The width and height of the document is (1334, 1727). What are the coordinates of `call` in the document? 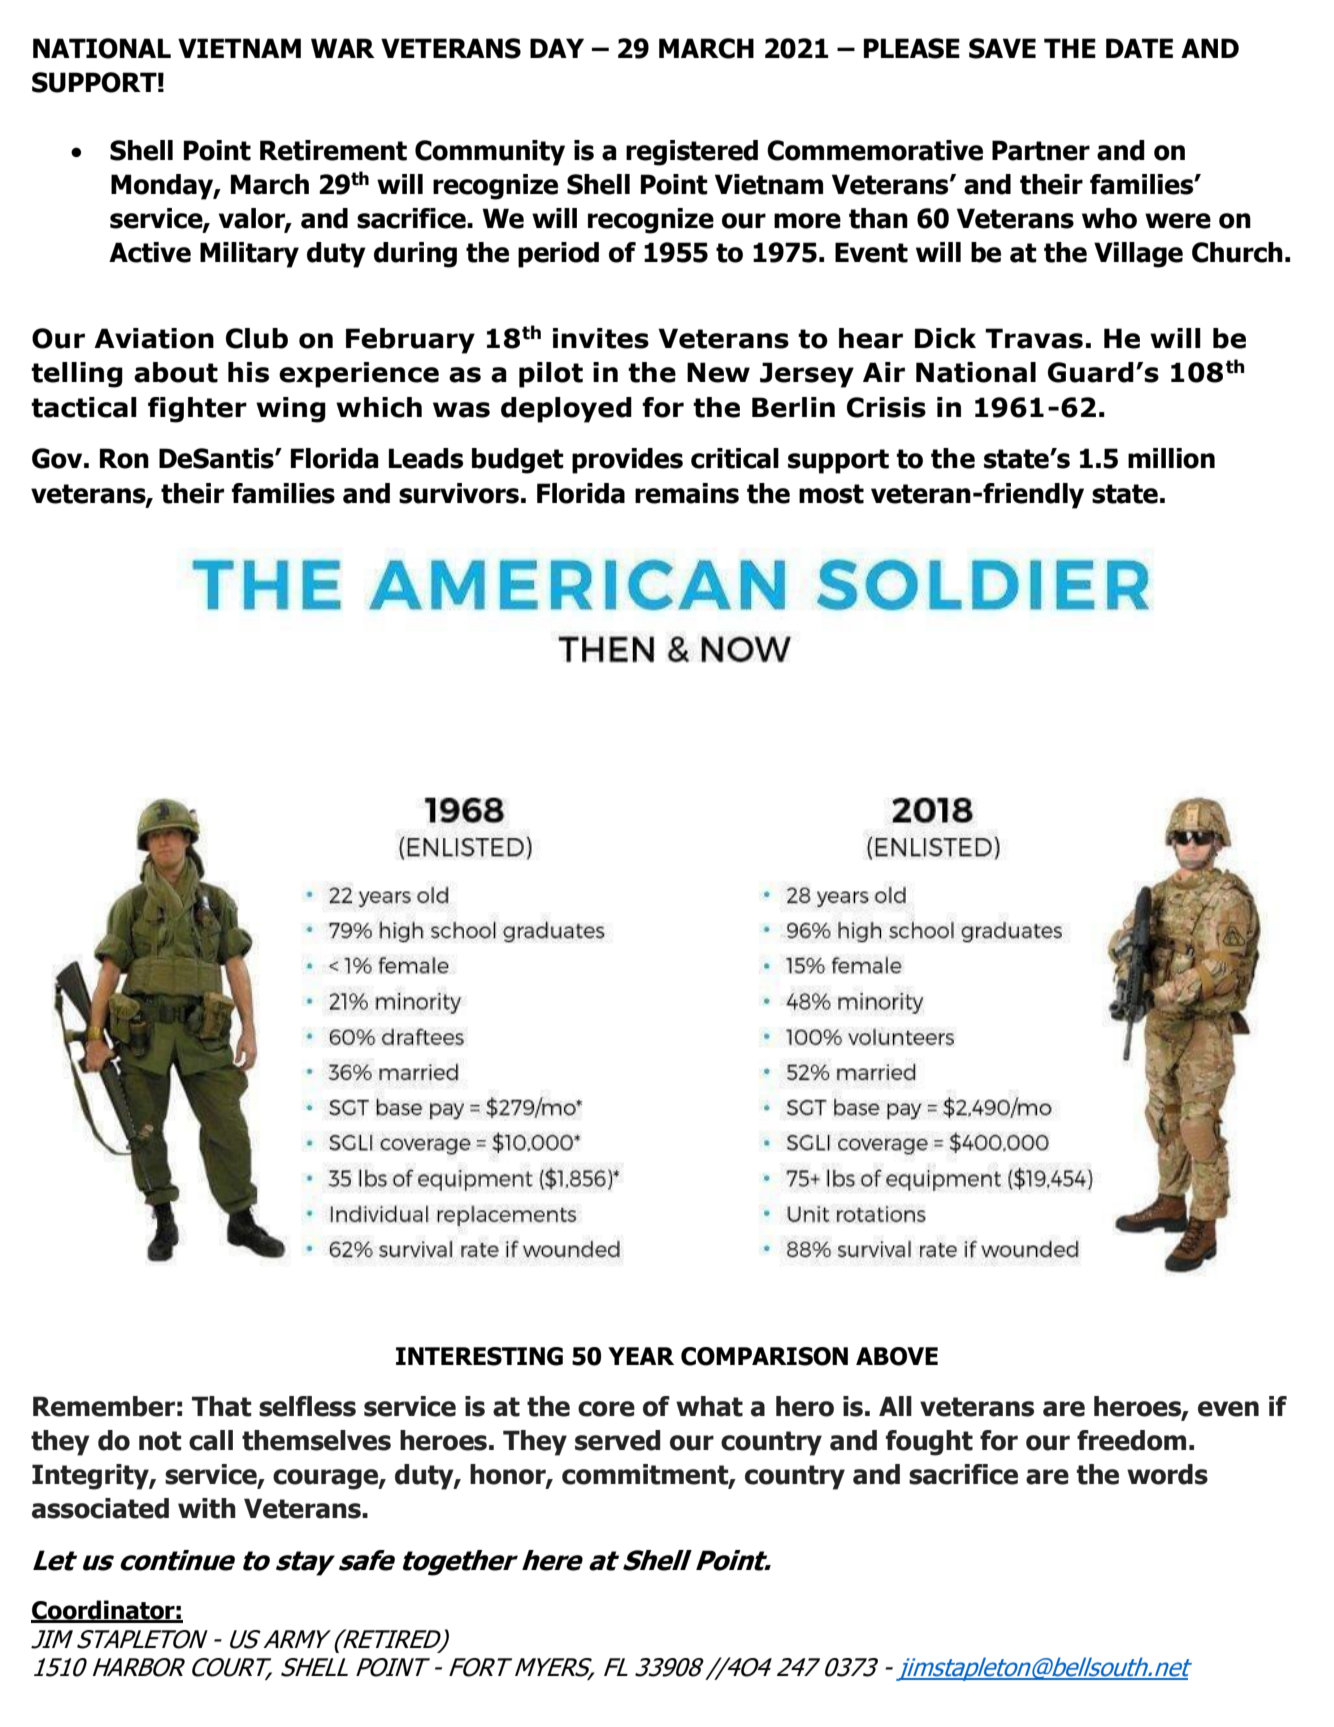 It's located at (211, 1440).
